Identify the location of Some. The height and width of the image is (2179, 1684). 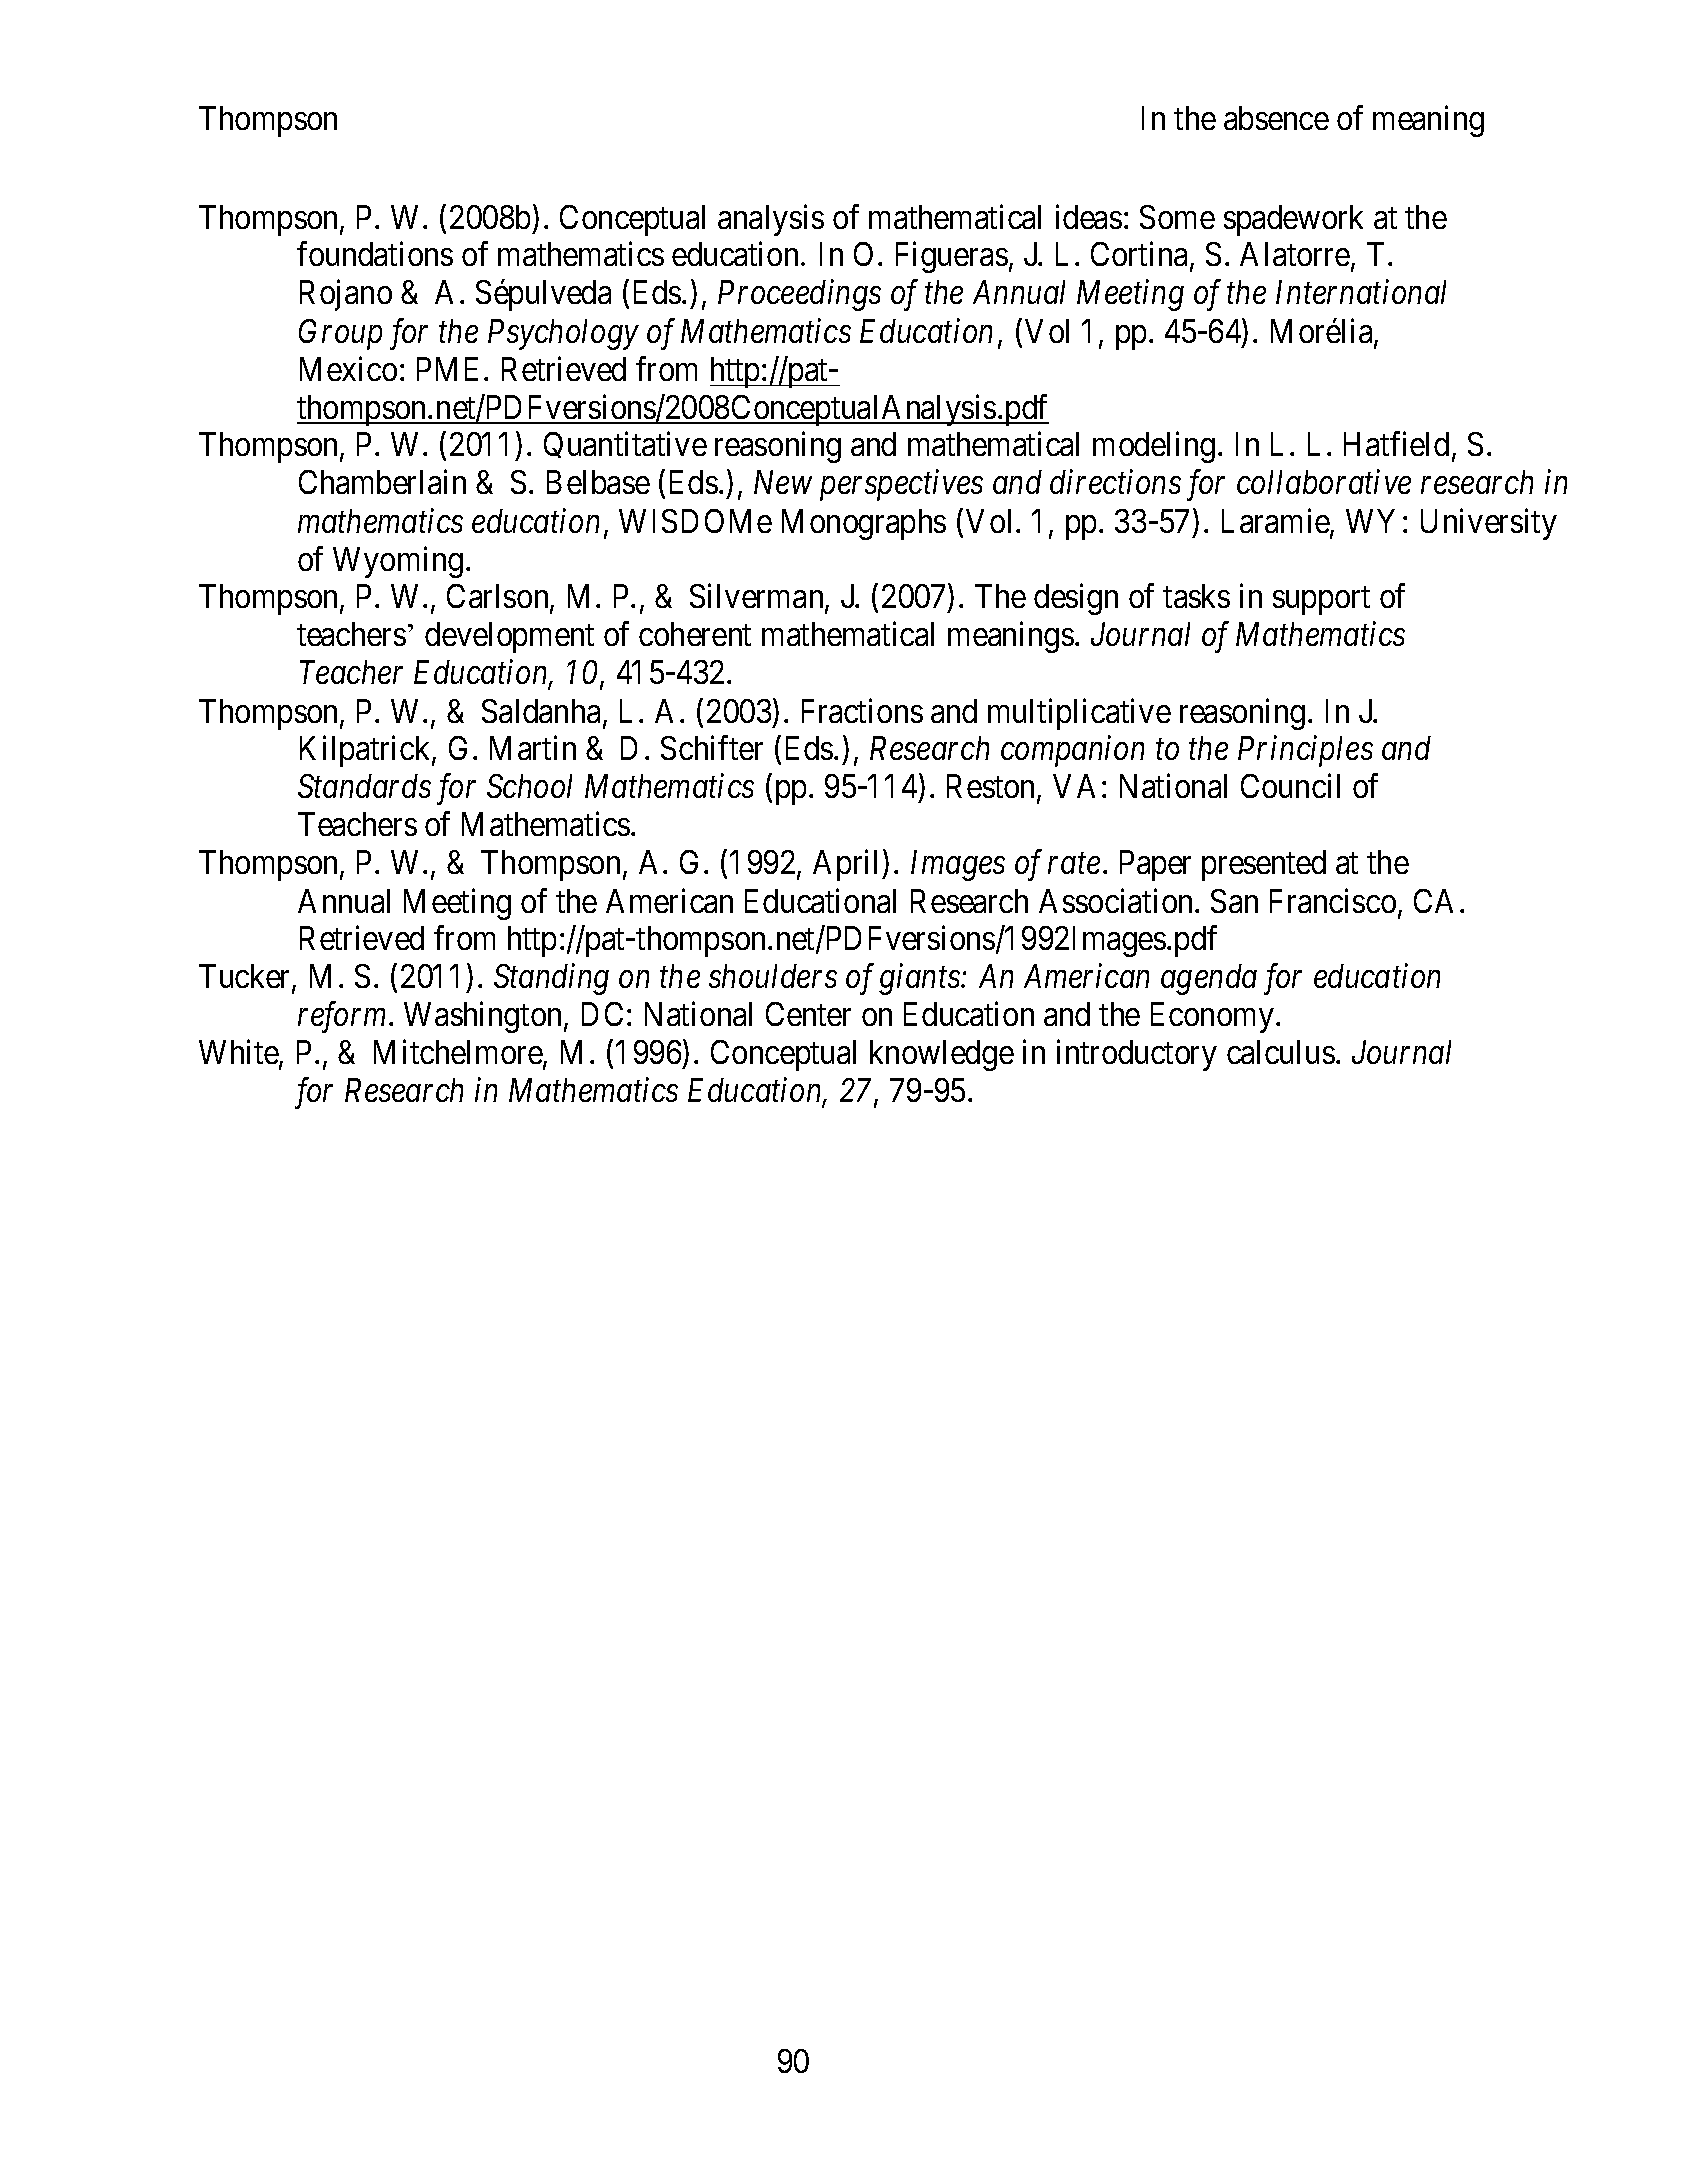
(1177, 217).
